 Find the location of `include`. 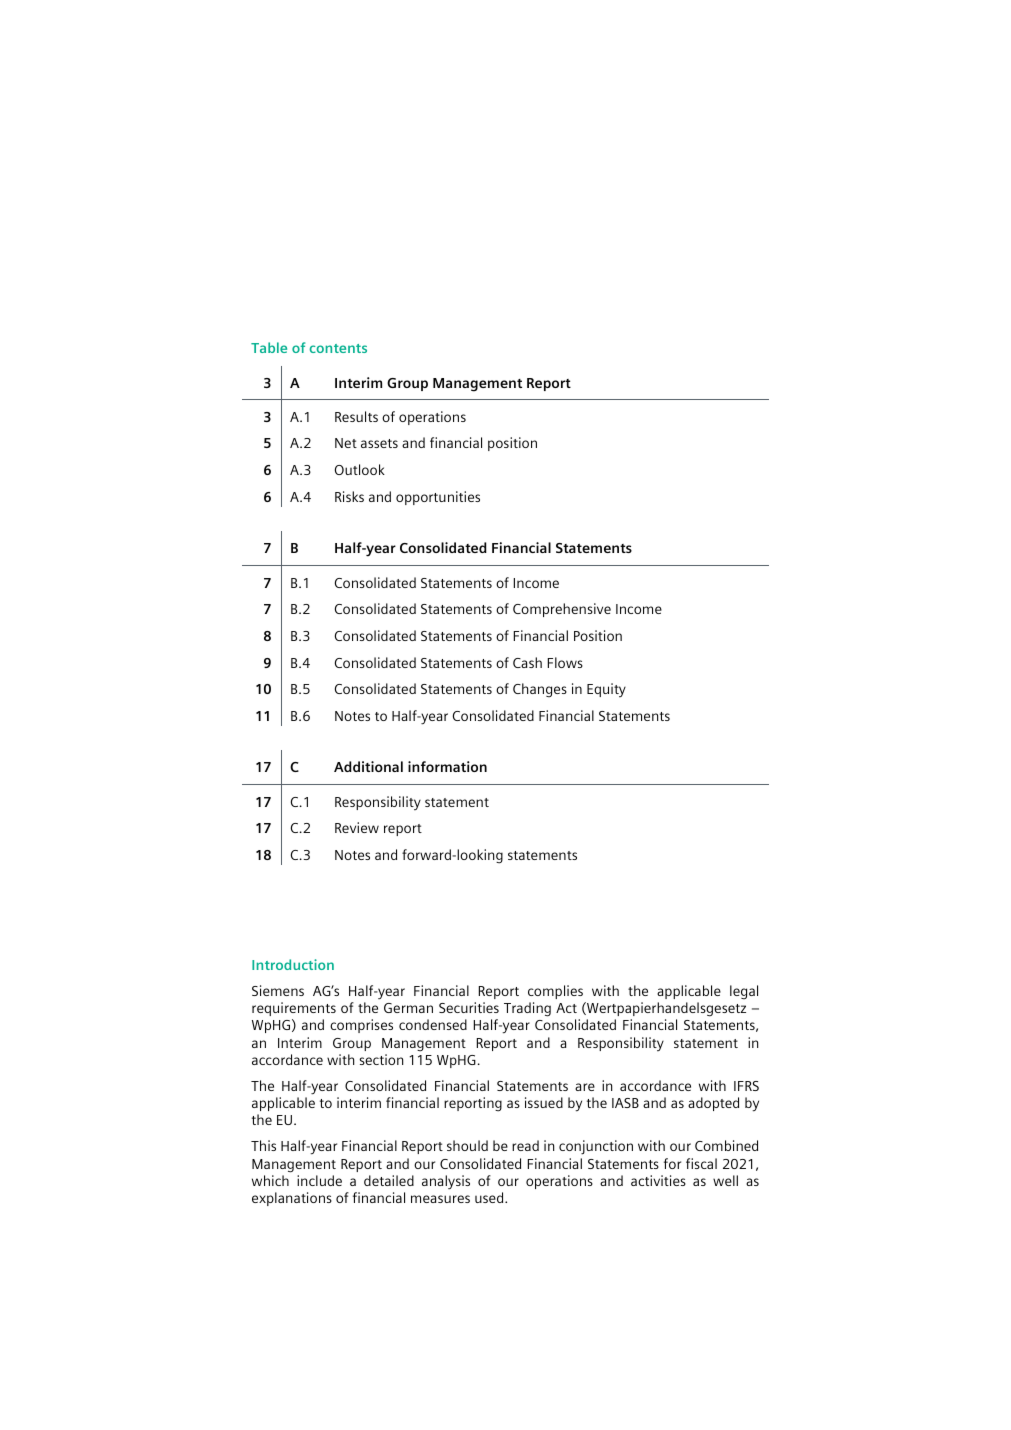

include is located at coordinates (319, 1180).
